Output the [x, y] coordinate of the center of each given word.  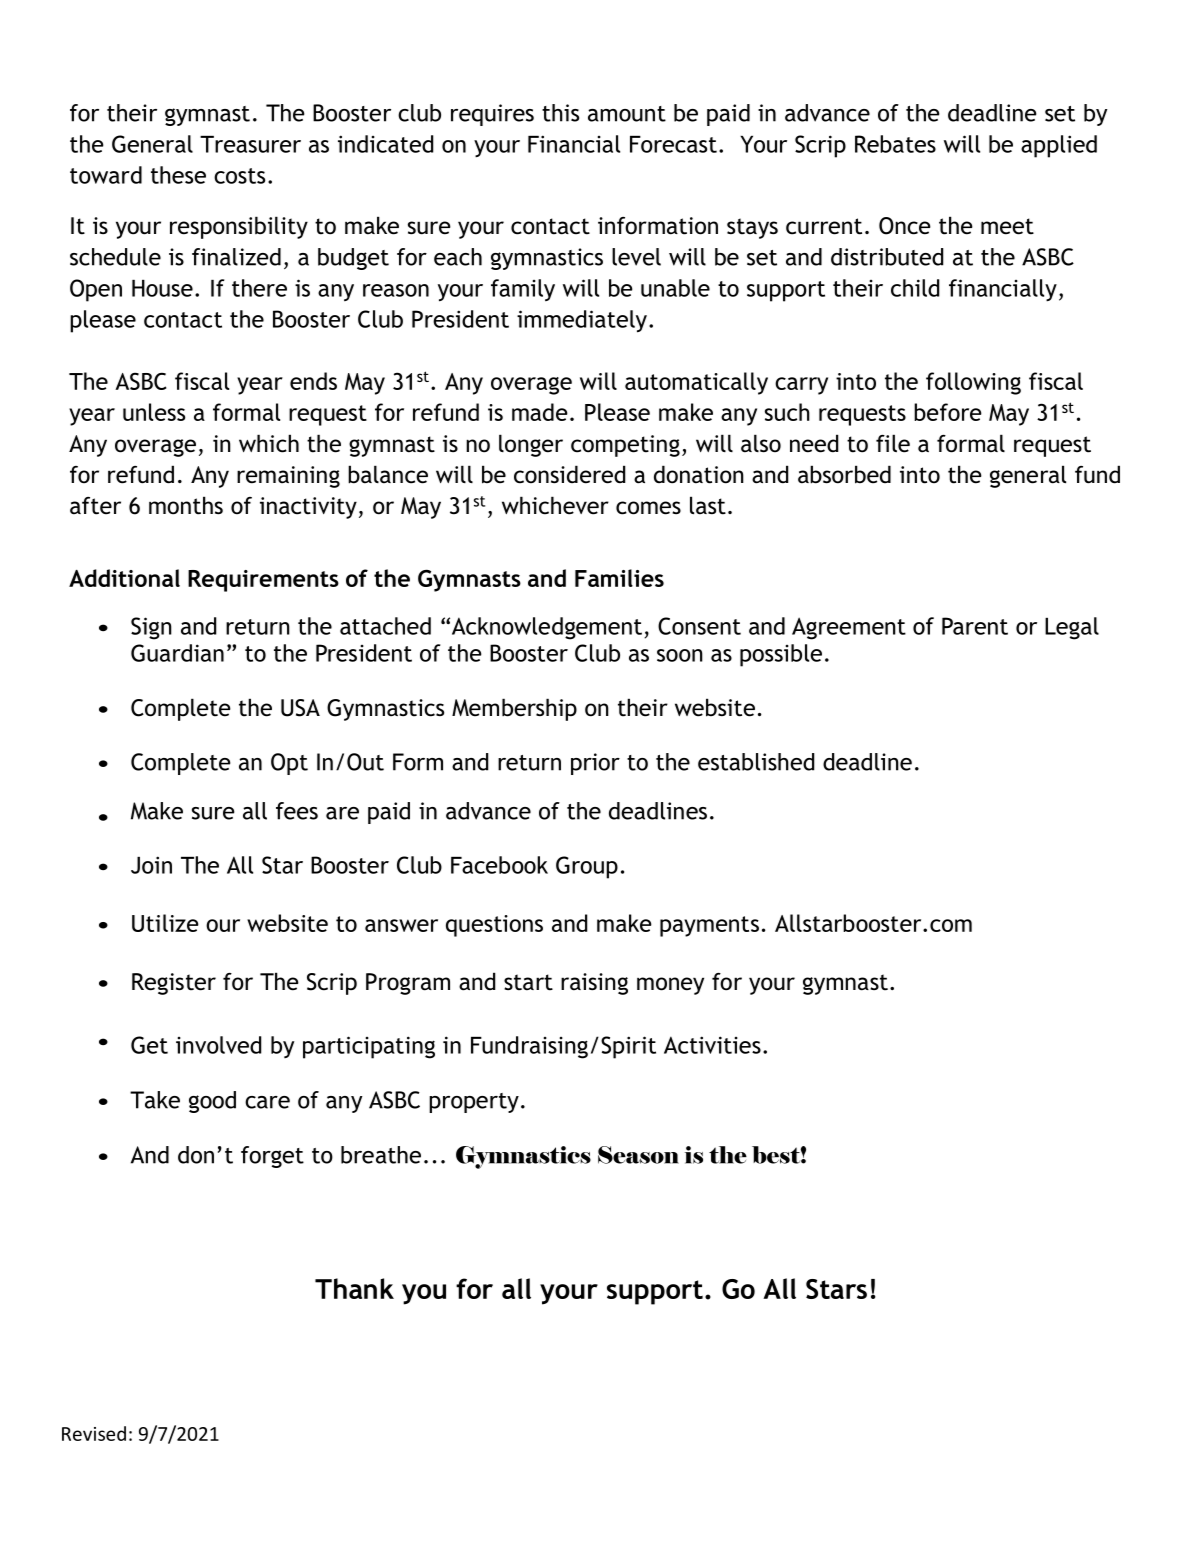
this [560, 113]
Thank [354, 1288]
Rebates [895, 144]
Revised [94, 1433]
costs [239, 176]
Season [638, 1155]
